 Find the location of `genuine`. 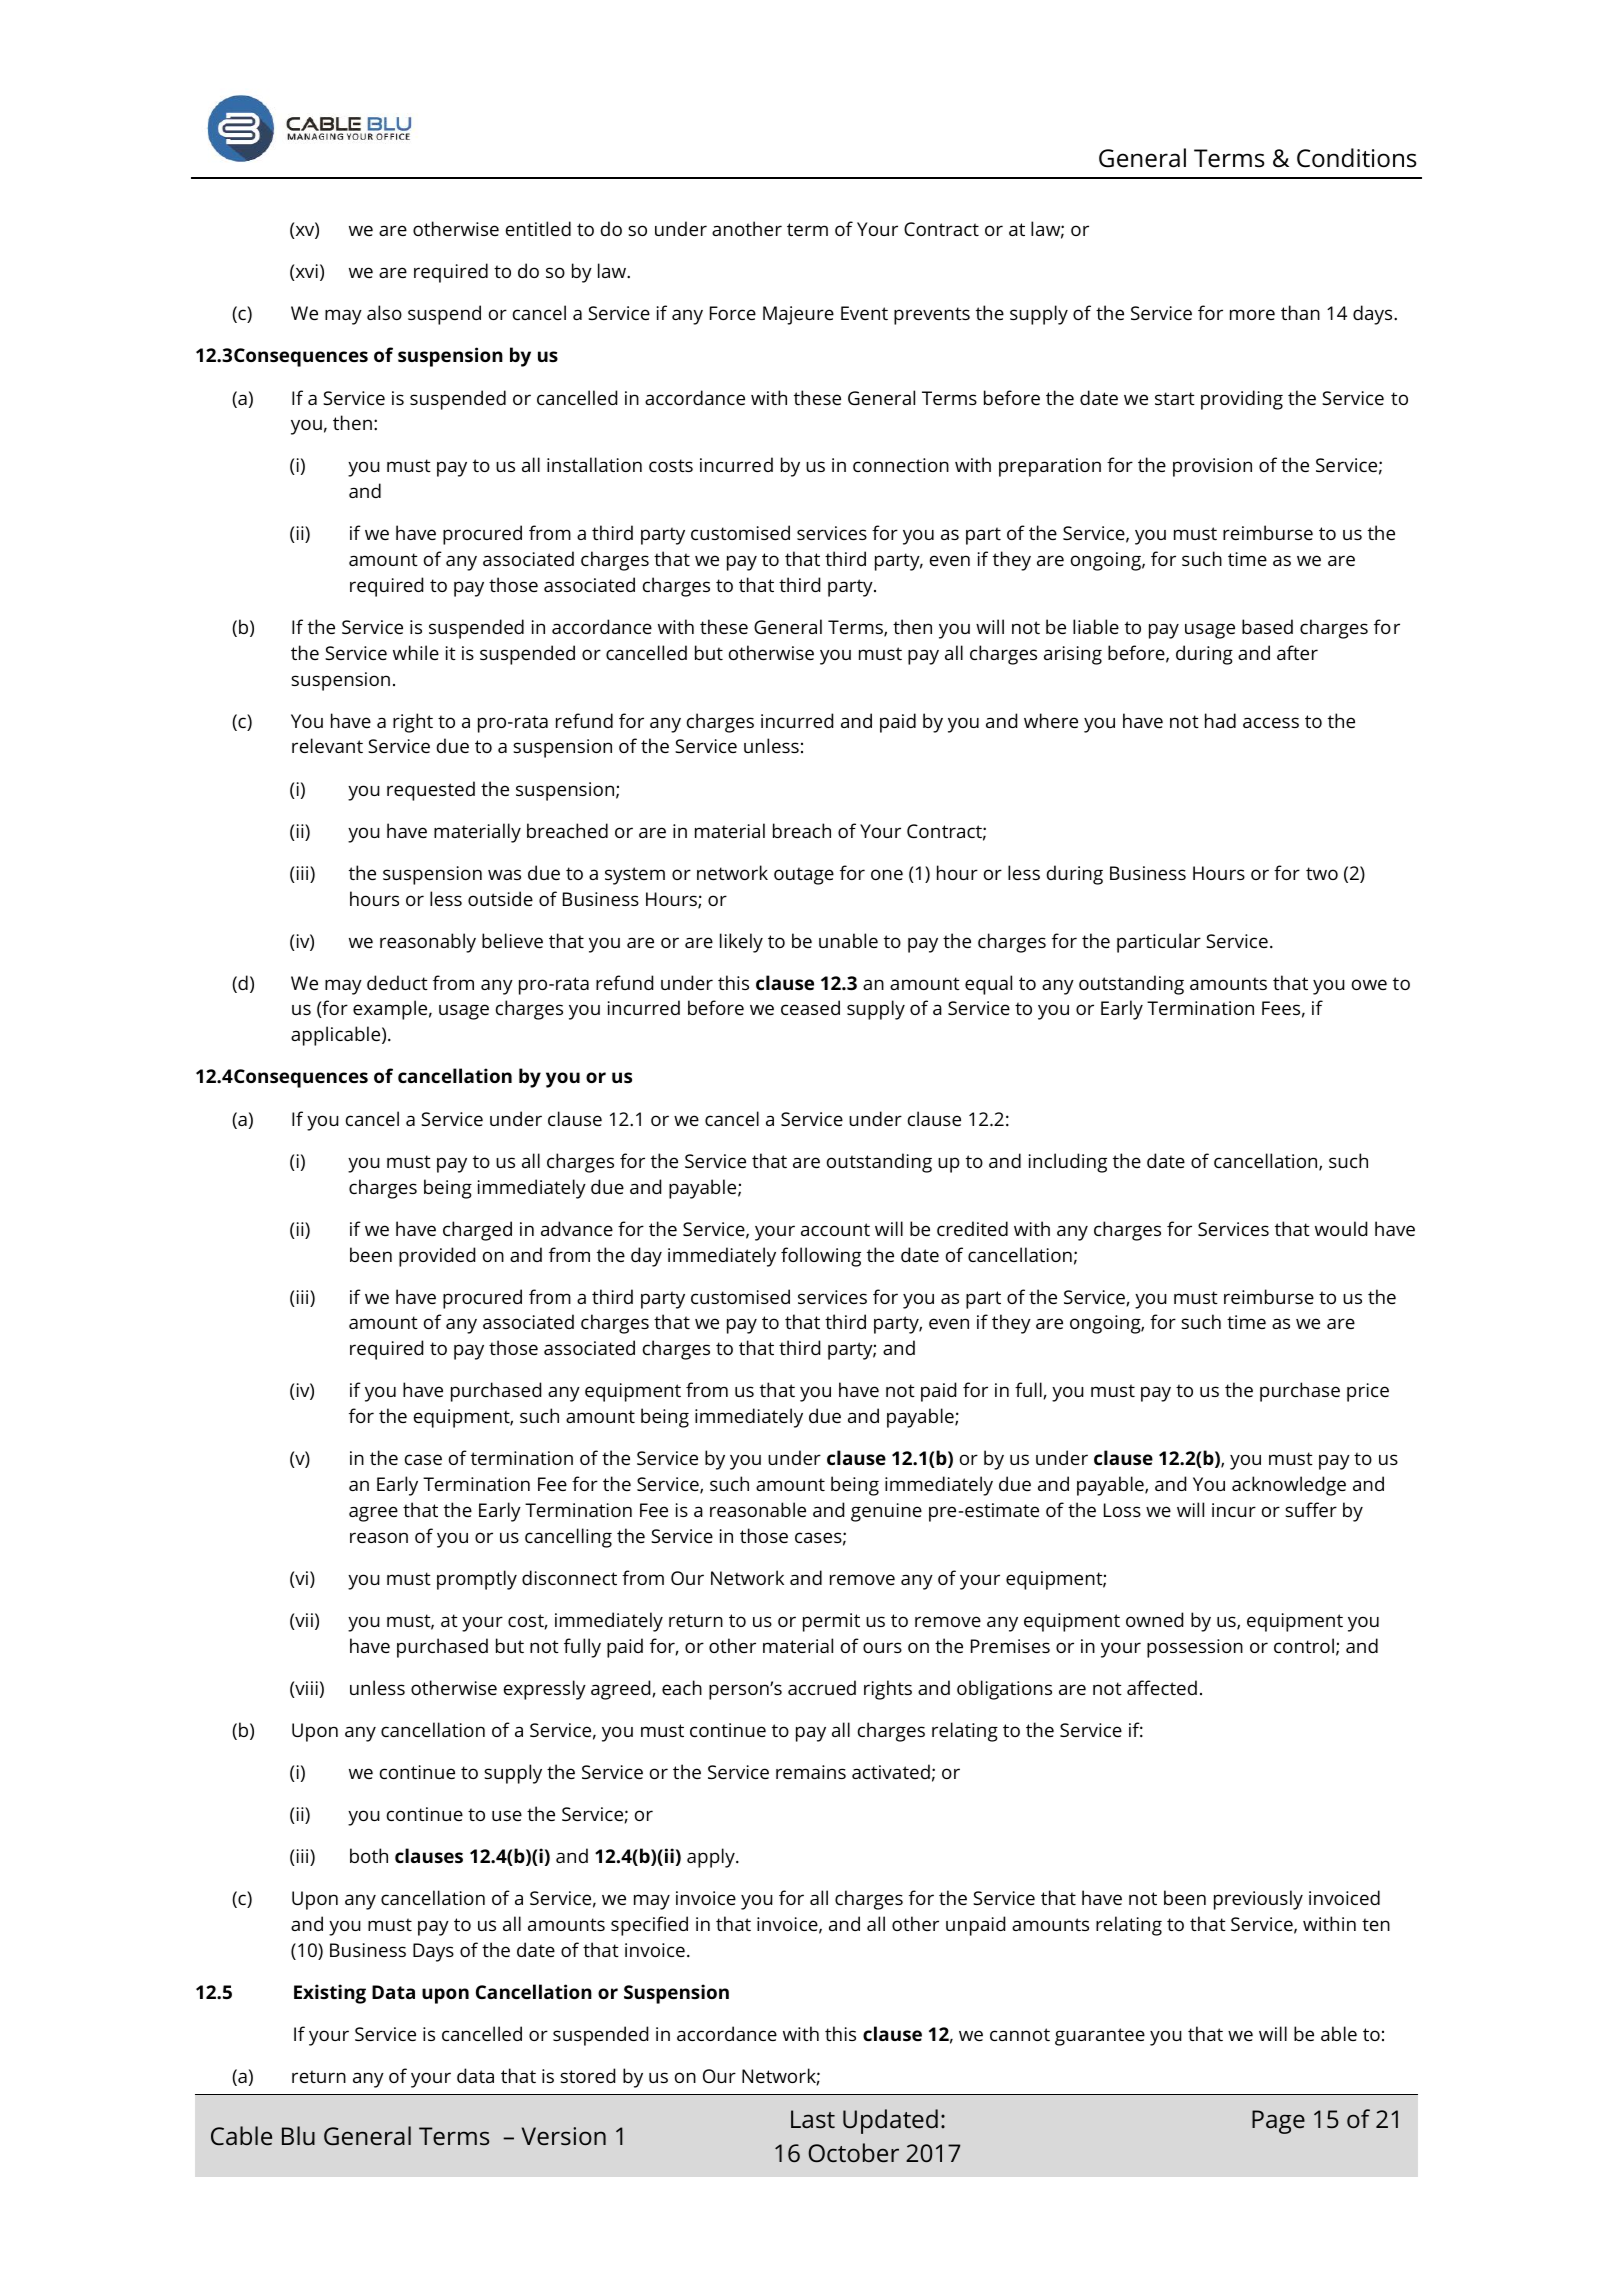

genuine is located at coordinates (886, 1512).
